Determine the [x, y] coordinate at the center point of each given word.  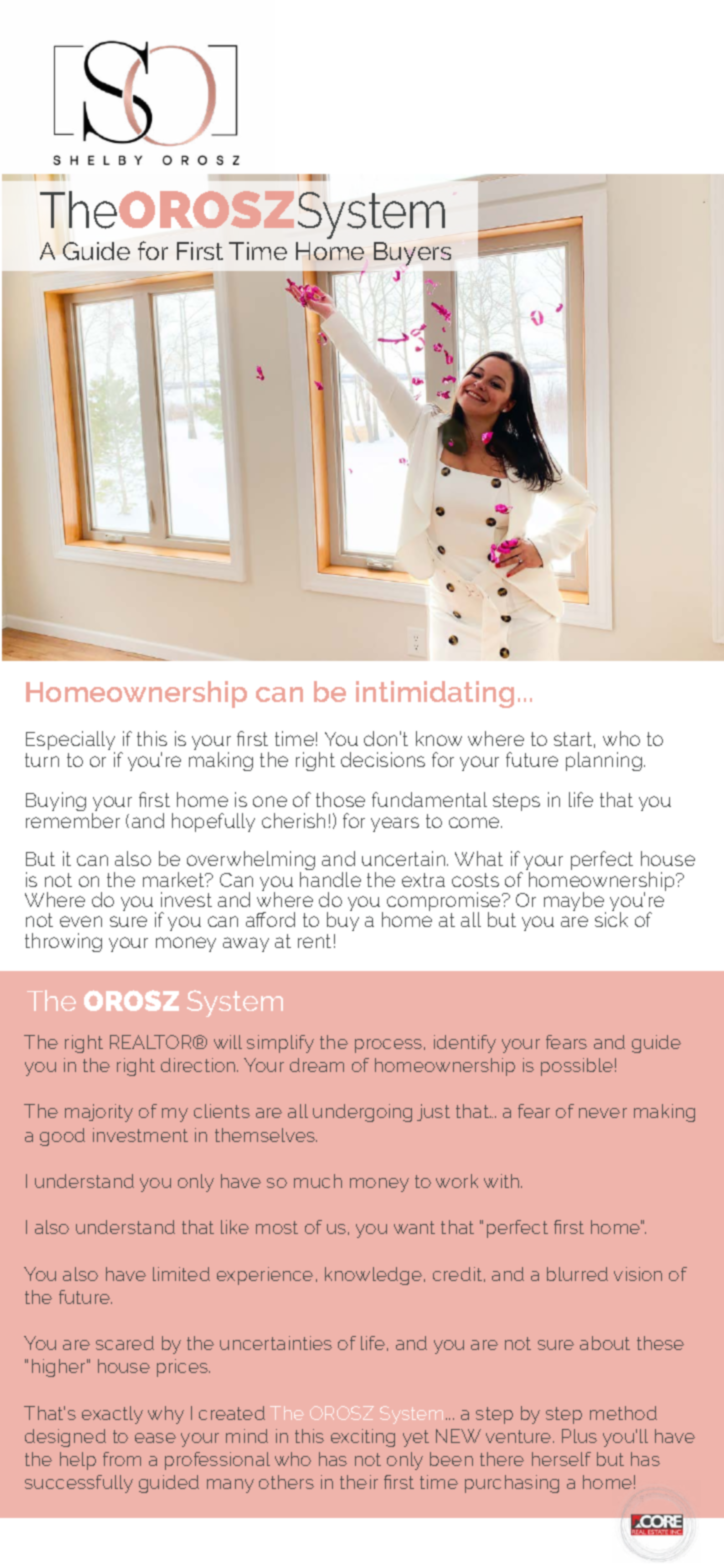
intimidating [435, 694]
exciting [363, 1438]
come [475, 822]
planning [604, 761]
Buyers [412, 254]
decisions [383, 759]
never [603, 1113]
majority [99, 1113]
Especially [70, 742]
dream [317, 1065]
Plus [579, 1436]
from [122, 1459]
